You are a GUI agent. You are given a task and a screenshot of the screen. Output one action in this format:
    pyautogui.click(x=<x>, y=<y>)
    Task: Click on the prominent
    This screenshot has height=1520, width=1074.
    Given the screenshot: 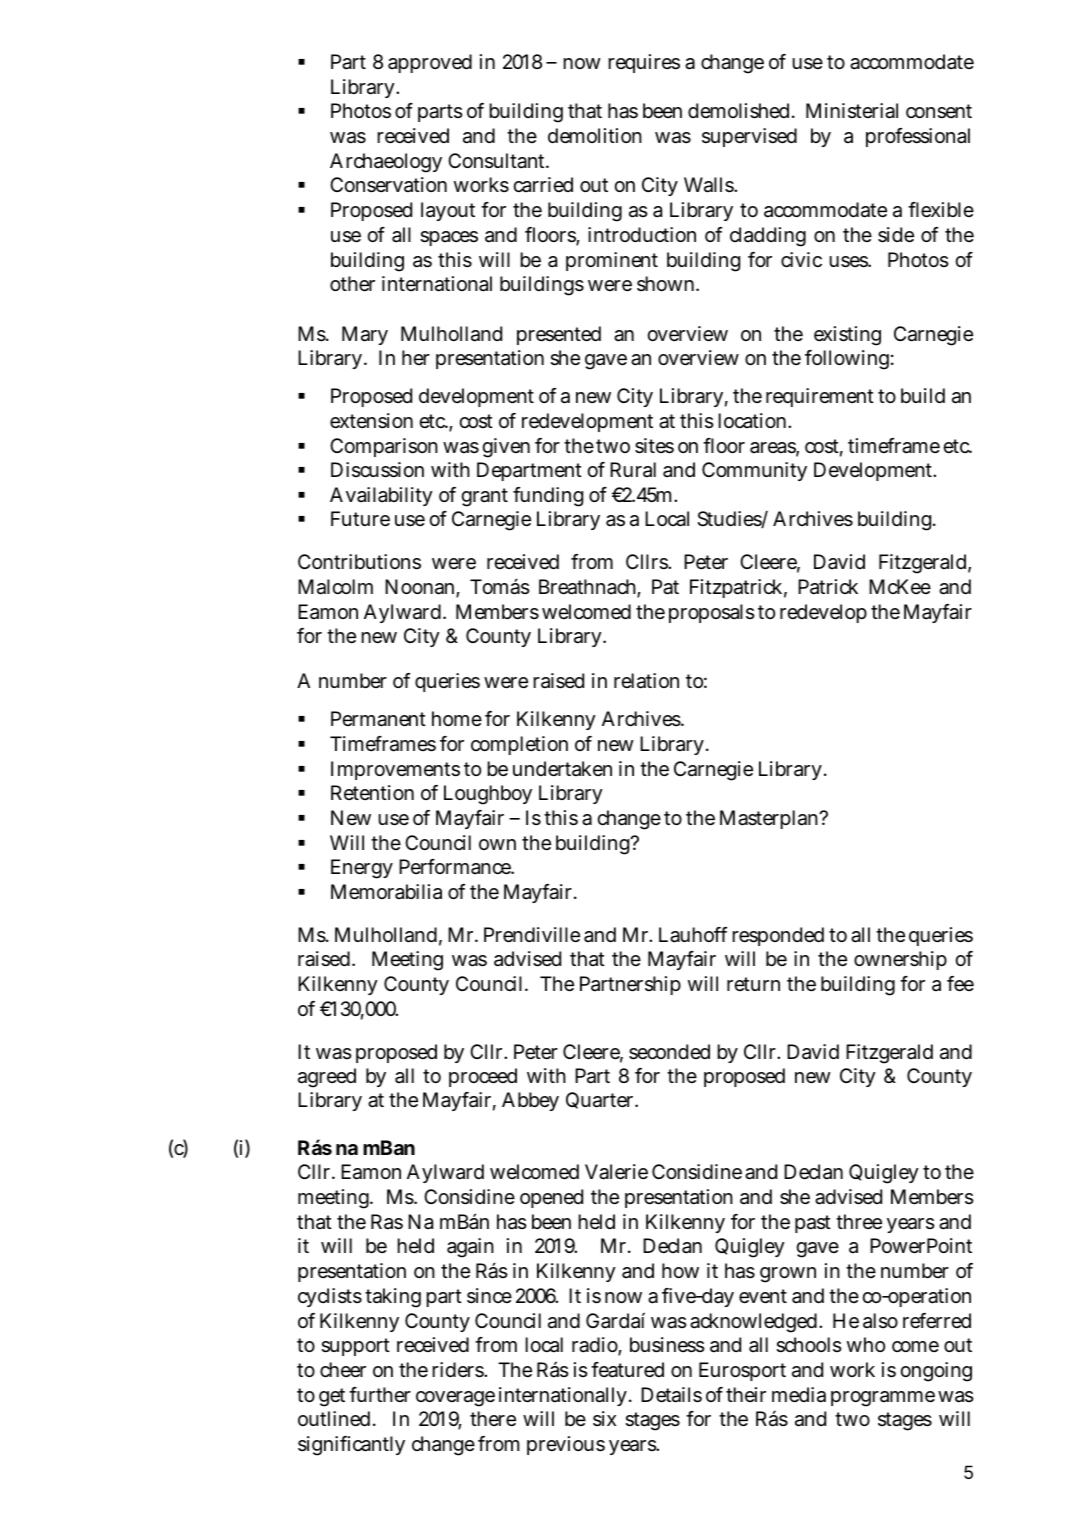 What is the action you would take?
    pyautogui.click(x=612, y=261)
